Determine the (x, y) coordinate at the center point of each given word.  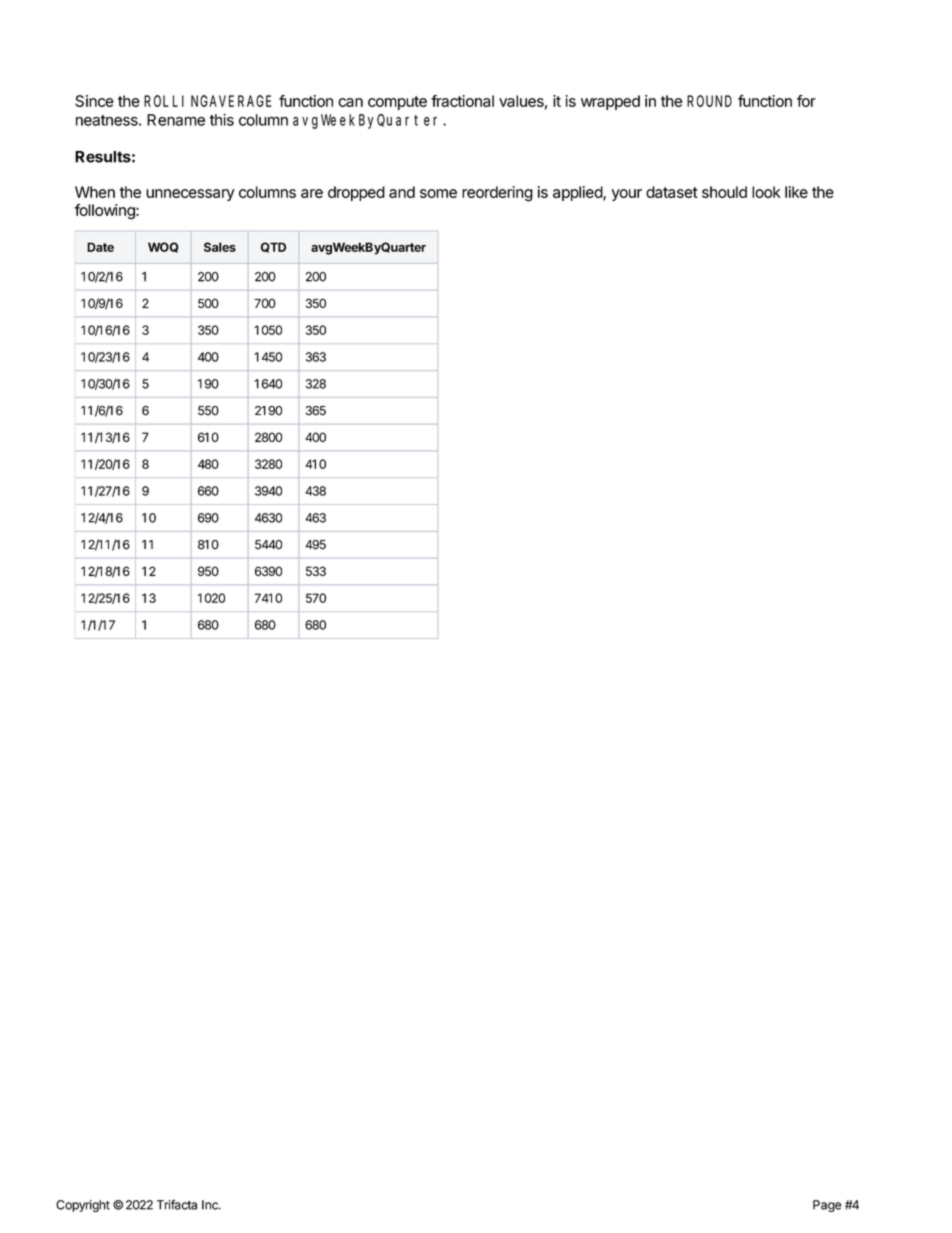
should (724, 192)
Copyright (83, 1206)
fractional (462, 101)
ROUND (709, 101)
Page (827, 1206)
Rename (176, 120)
